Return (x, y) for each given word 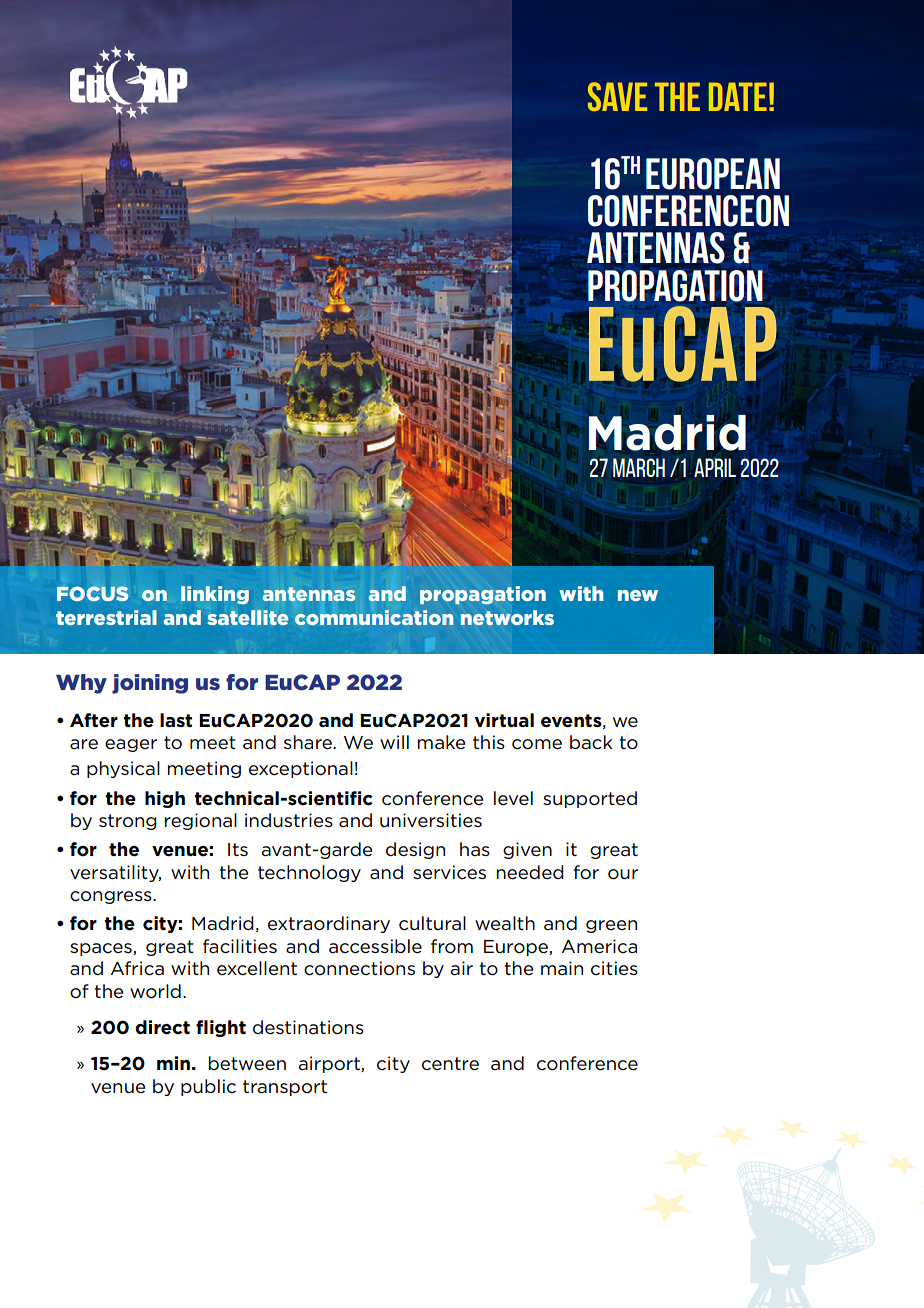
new (638, 595)
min (173, 1063)
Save (617, 96)
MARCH (639, 467)
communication (374, 617)
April (715, 467)
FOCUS (93, 593)
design (415, 850)
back (591, 742)
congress (112, 897)
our (623, 874)
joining (150, 684)
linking (215, 595)
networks (507, 617)
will (394, 742)
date (738, 96)
